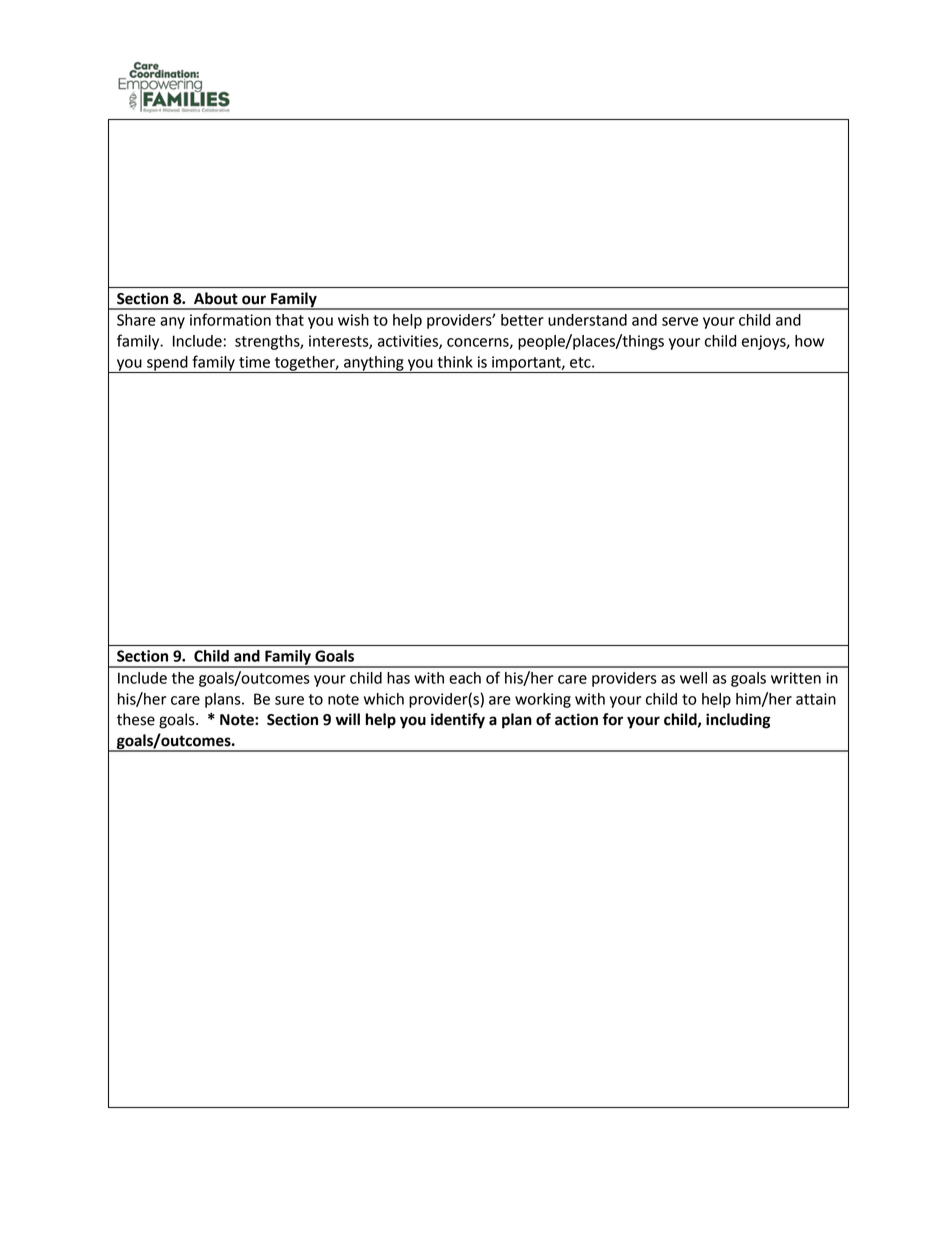 The image size is (952, 1233). What do you see at coordinates (522, 320) in the screenshot?
I see `better` at bounding box center [522, 320].
